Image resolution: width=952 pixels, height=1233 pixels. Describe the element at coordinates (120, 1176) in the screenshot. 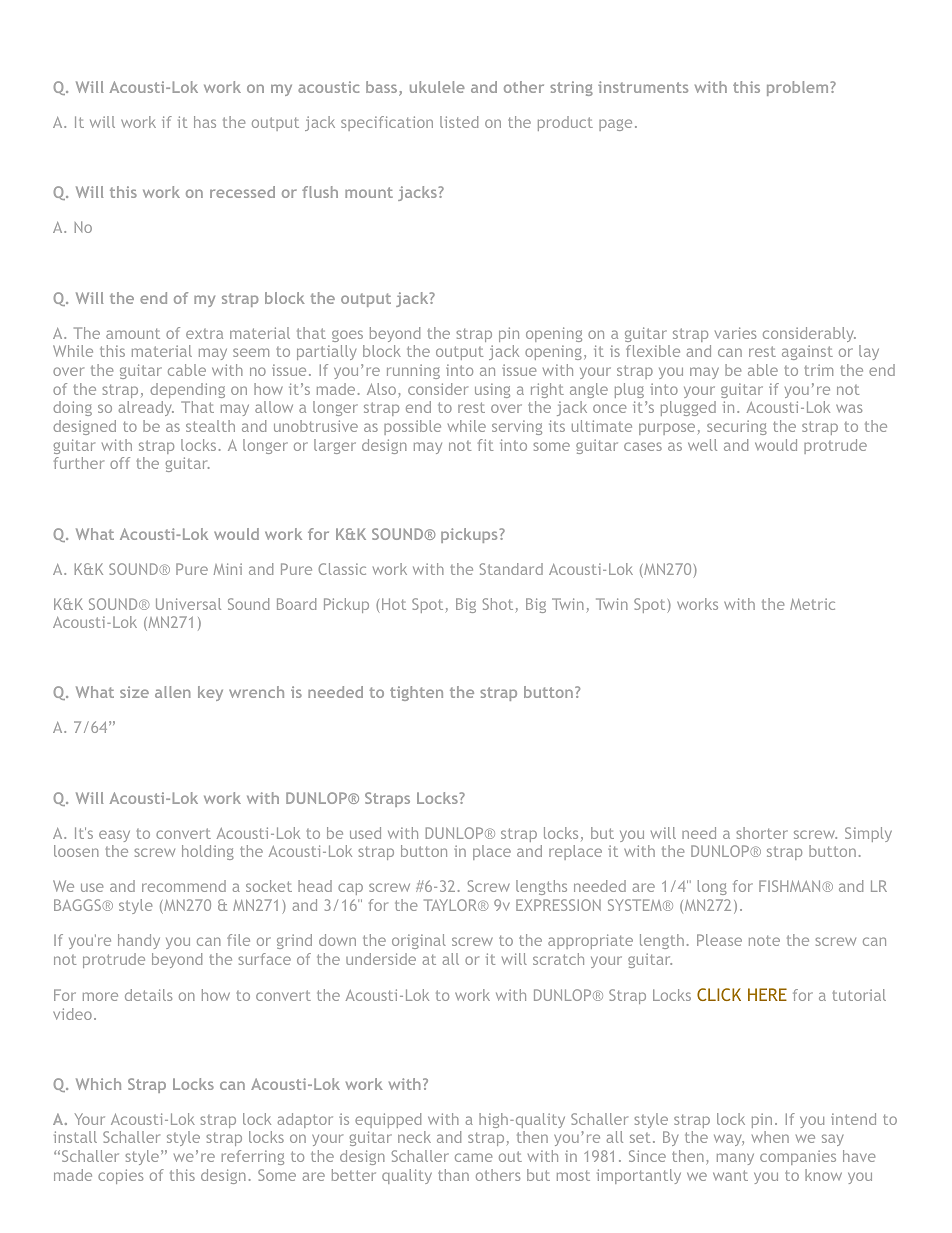

I see `copies` at that location.
